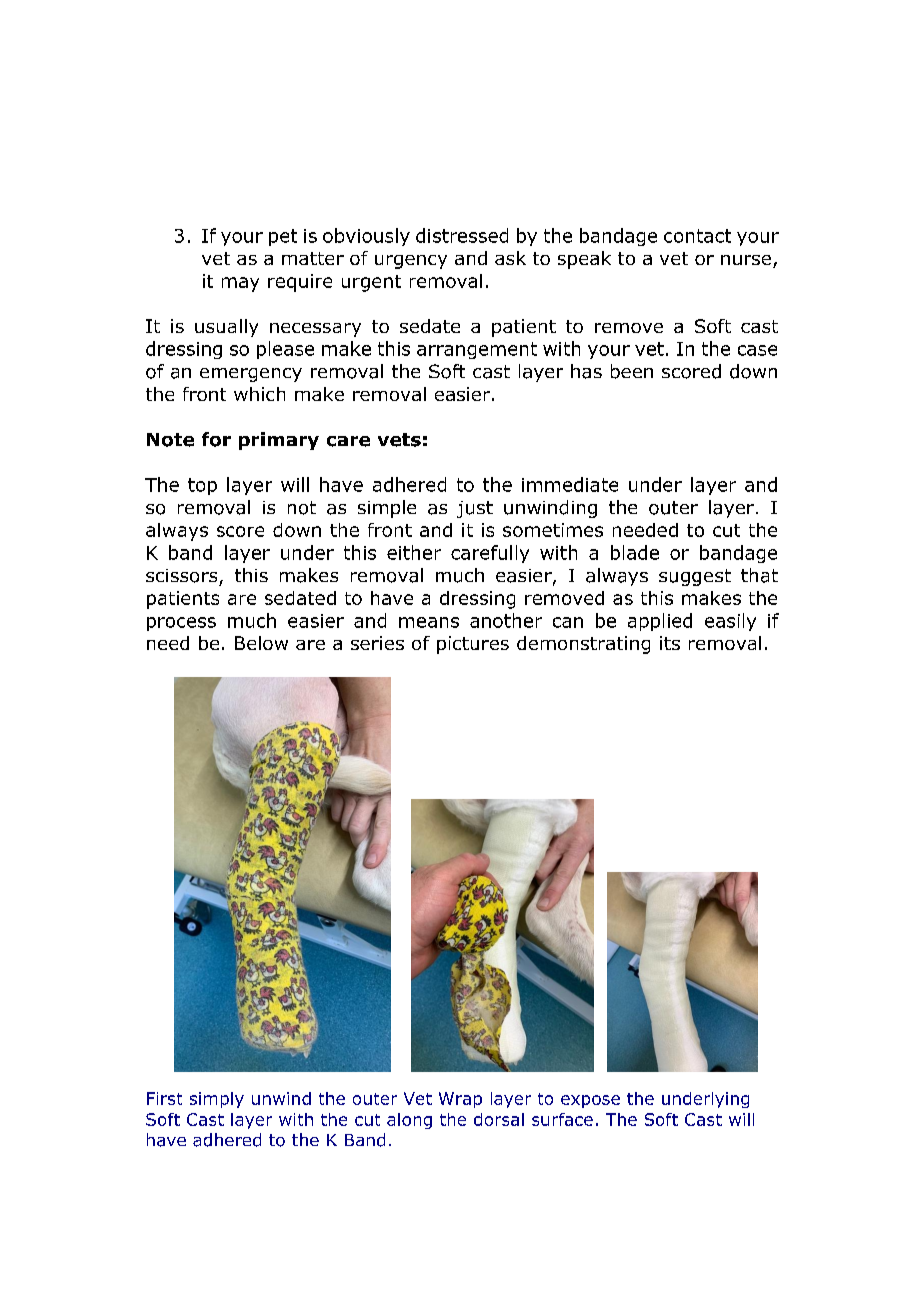 The width and height of the document is (924, 1307). I want to click on pictures, so click(473, 645).
